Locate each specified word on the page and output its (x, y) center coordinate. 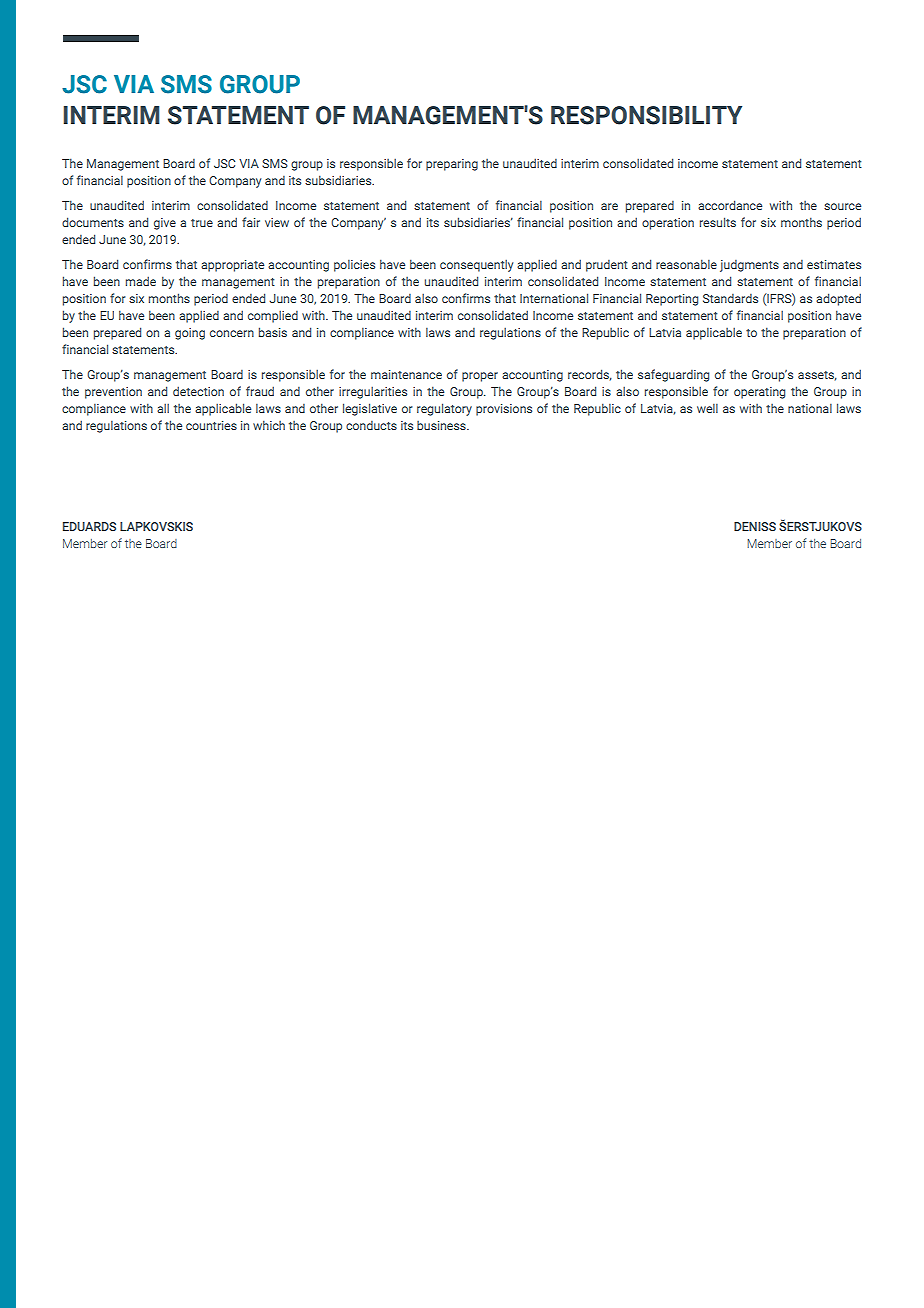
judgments (749, 266)
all (163, 408)
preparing (452, 165)
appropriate (232, 266)
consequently (476, 265)
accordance (730, 205)
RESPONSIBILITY (646, 115)
